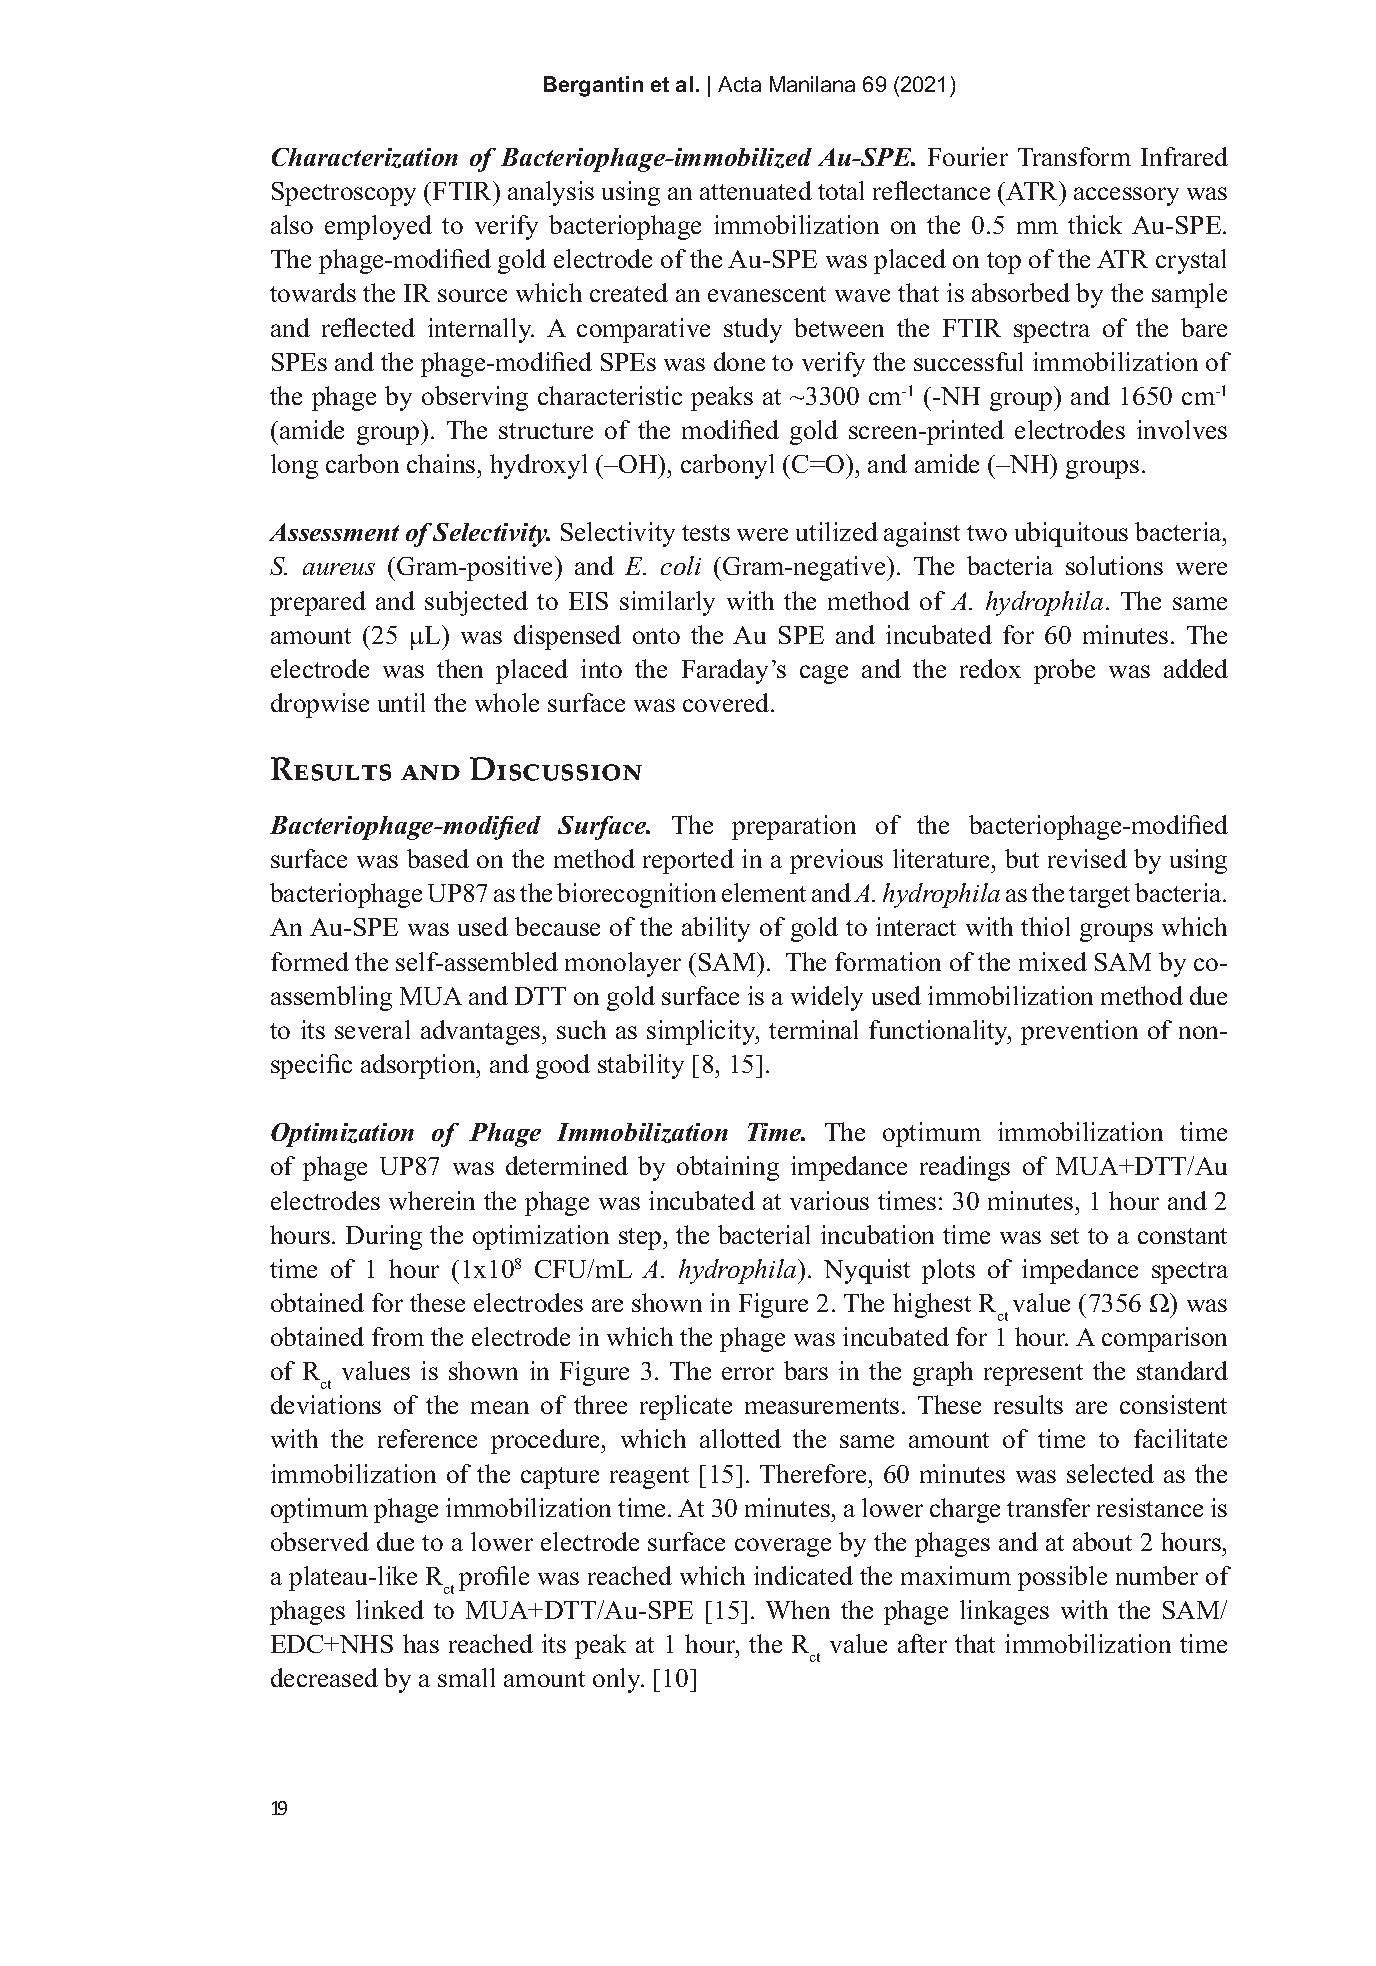  Describe the element at coordinates (1074, 156) in the image. I see `Transform` at that location.
